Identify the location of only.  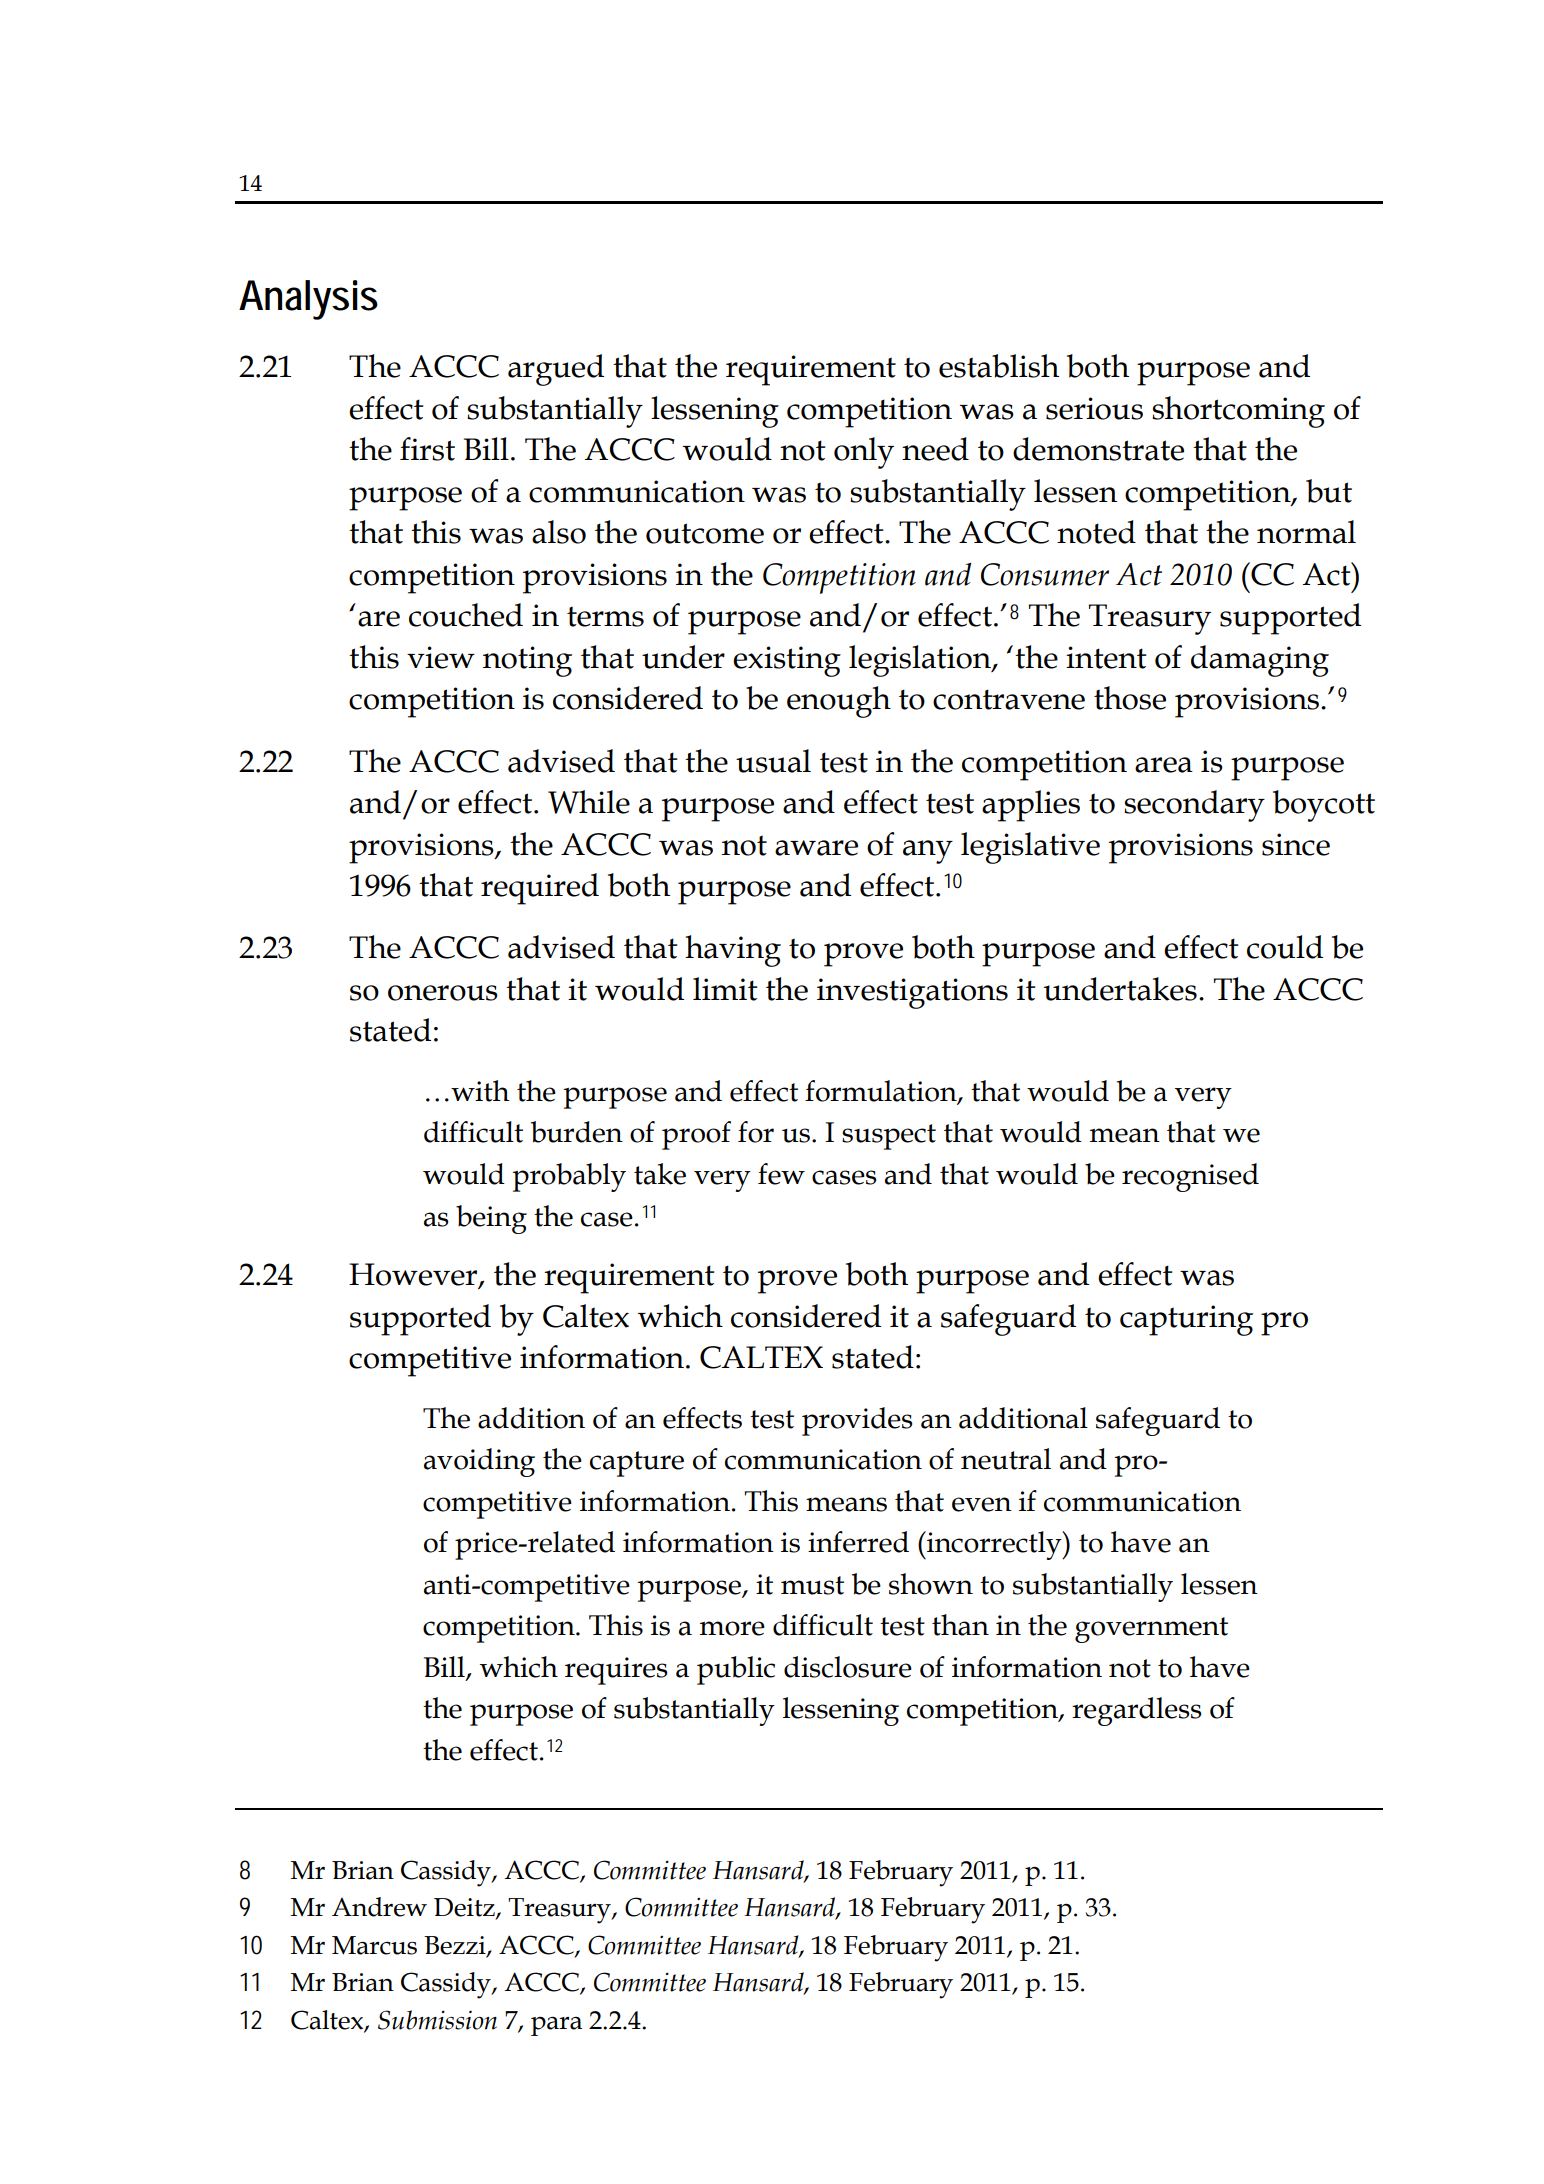
(864, 453).
